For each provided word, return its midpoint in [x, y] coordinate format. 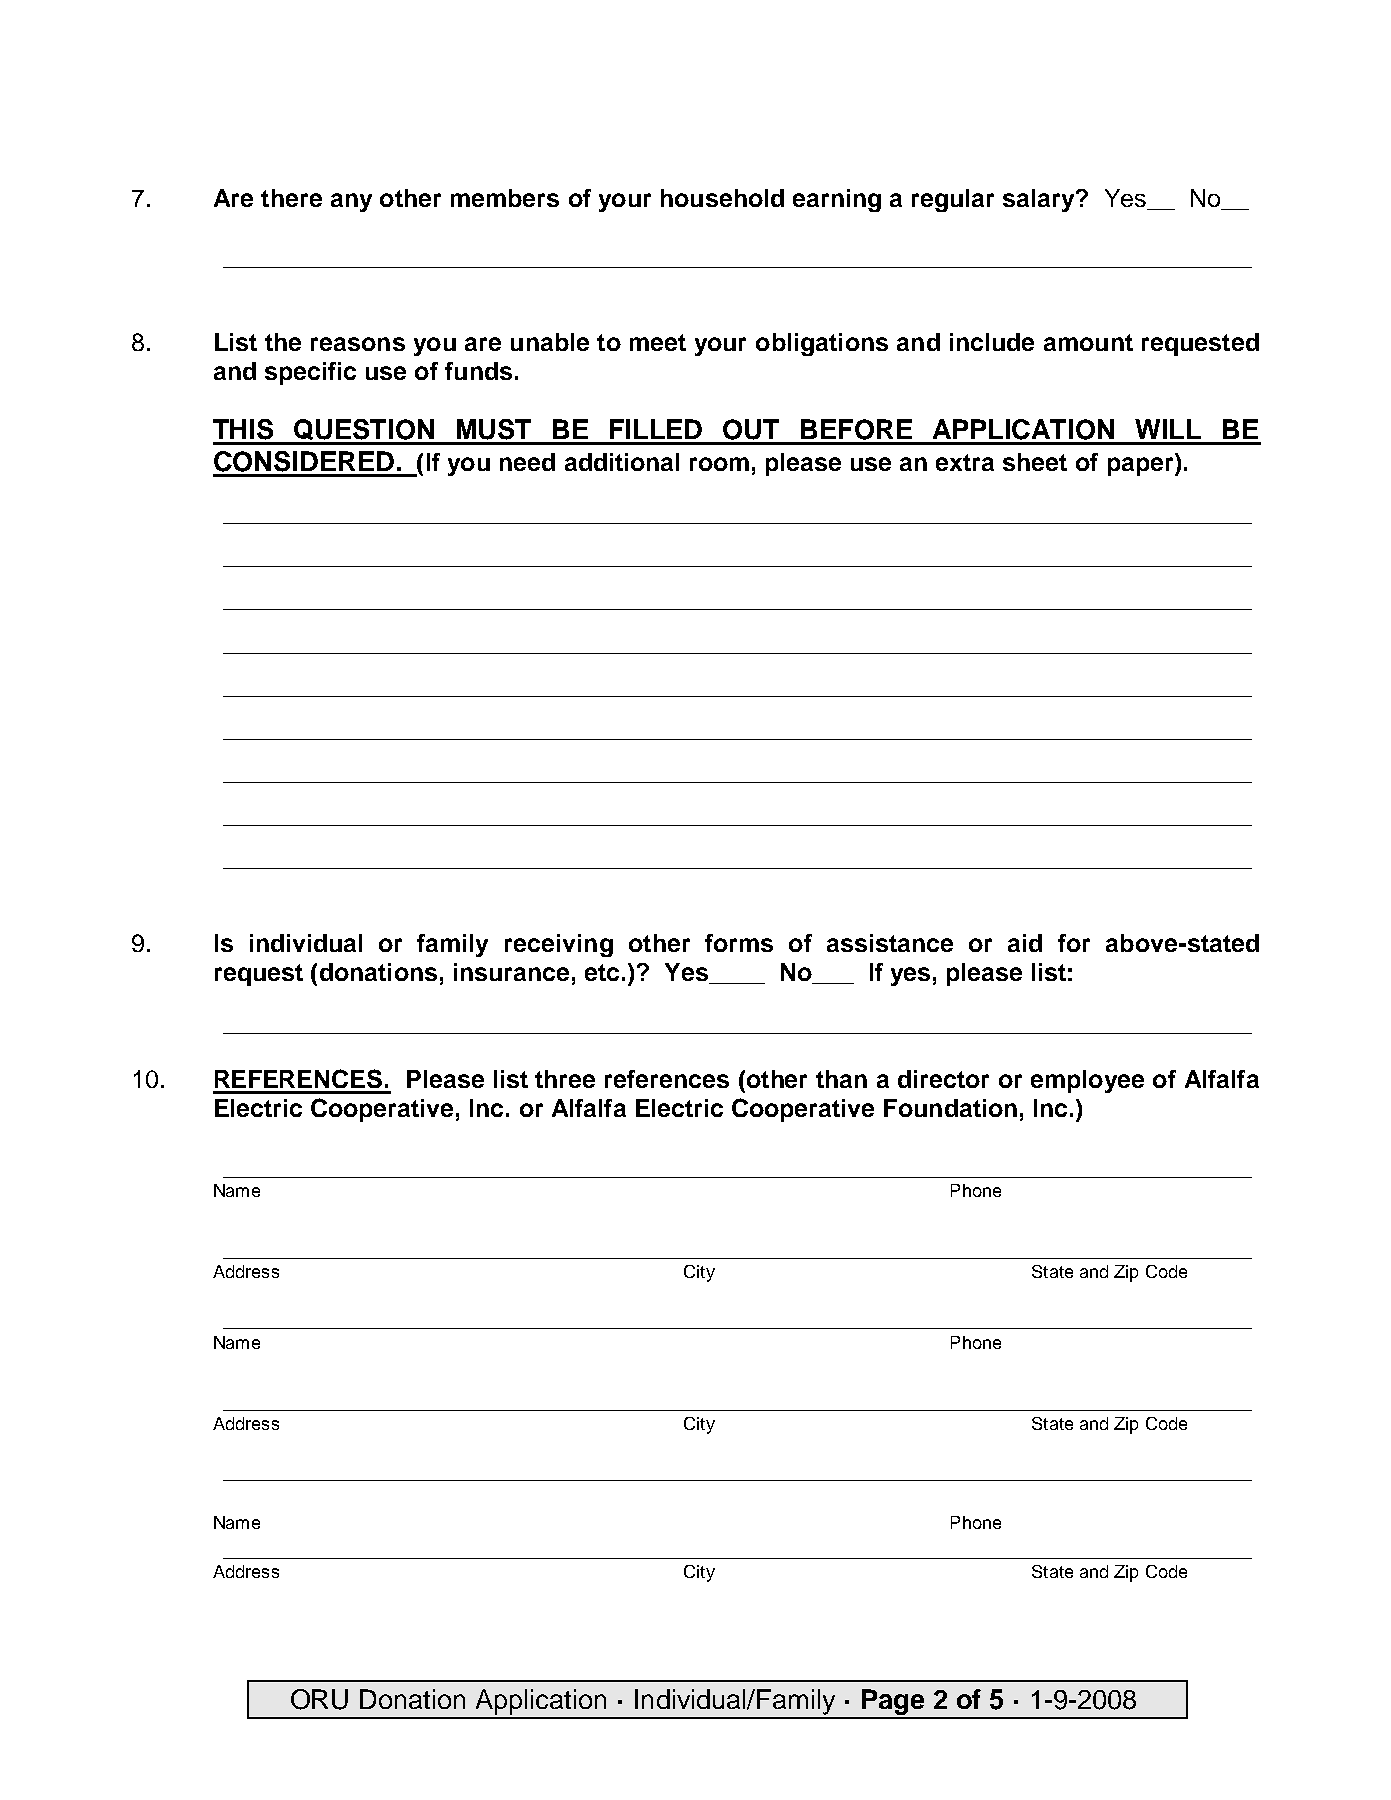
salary [1040, 200]
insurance [511, 972]
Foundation [950, 1108]
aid [1025, 943]
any [351, 202]
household [722, 198]
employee [1087, 1081]
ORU [319, 1699]
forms [739, 943]
